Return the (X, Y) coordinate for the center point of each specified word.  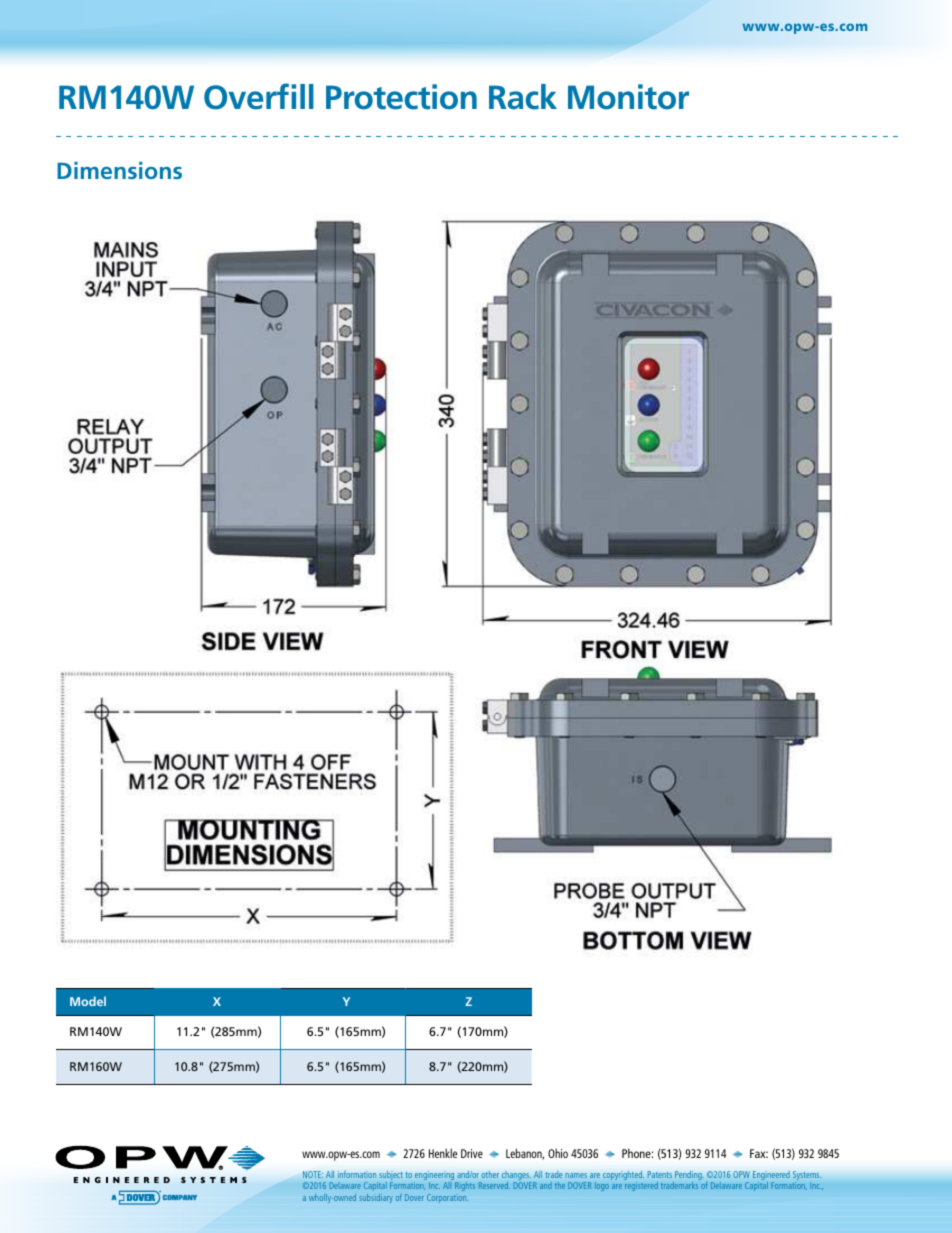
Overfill (259, 96)
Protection (401, 97)
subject (390, 1177)
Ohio (558, 1153)
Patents (660, 1174)
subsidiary (376, 1198)
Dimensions (119, 170)
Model (88, 1001)
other (490, 1174)
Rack (523, 97)
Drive (472, 1153)
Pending (688, 1177)
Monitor (628, 97)
